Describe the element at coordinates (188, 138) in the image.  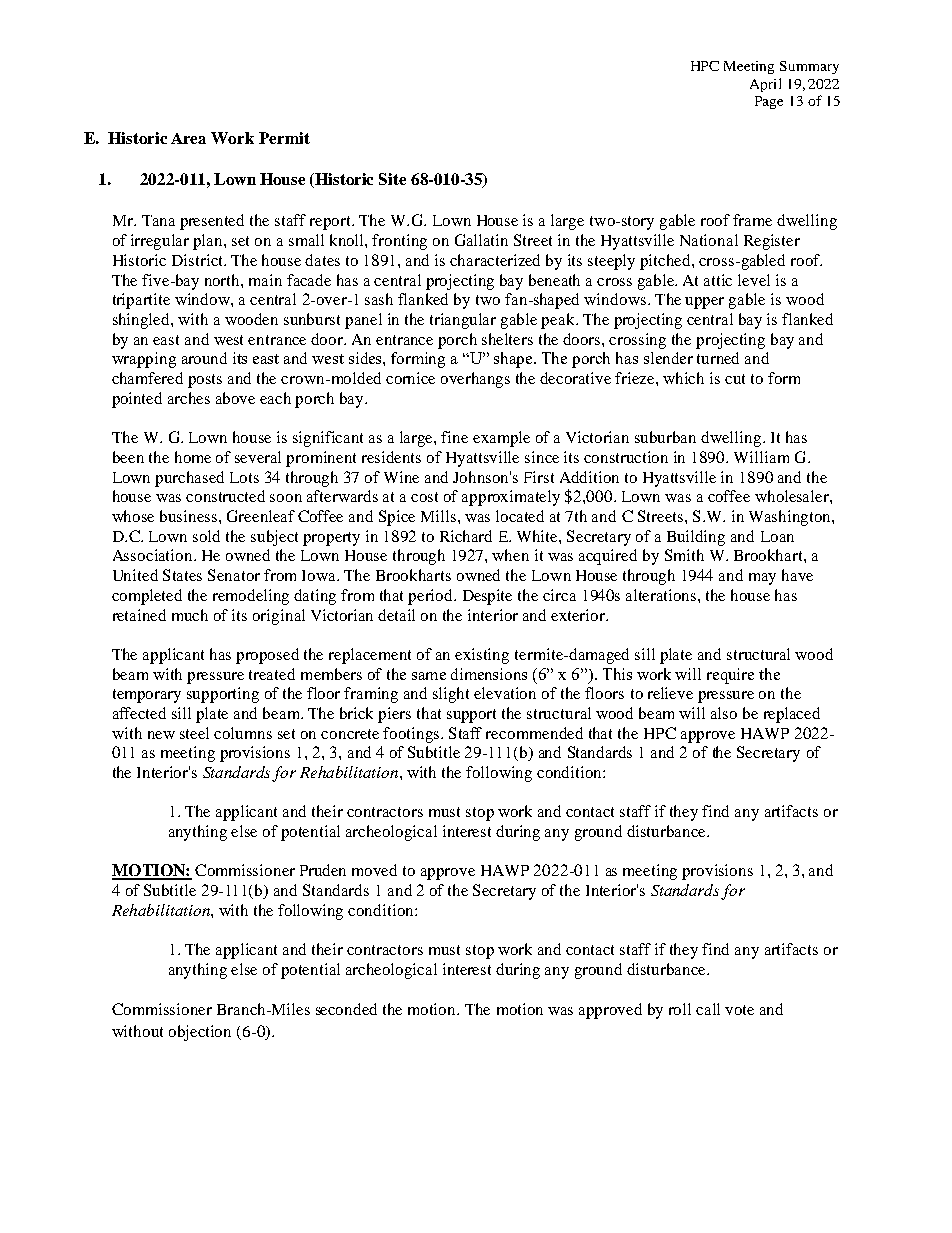
I see `Area` at that location.
